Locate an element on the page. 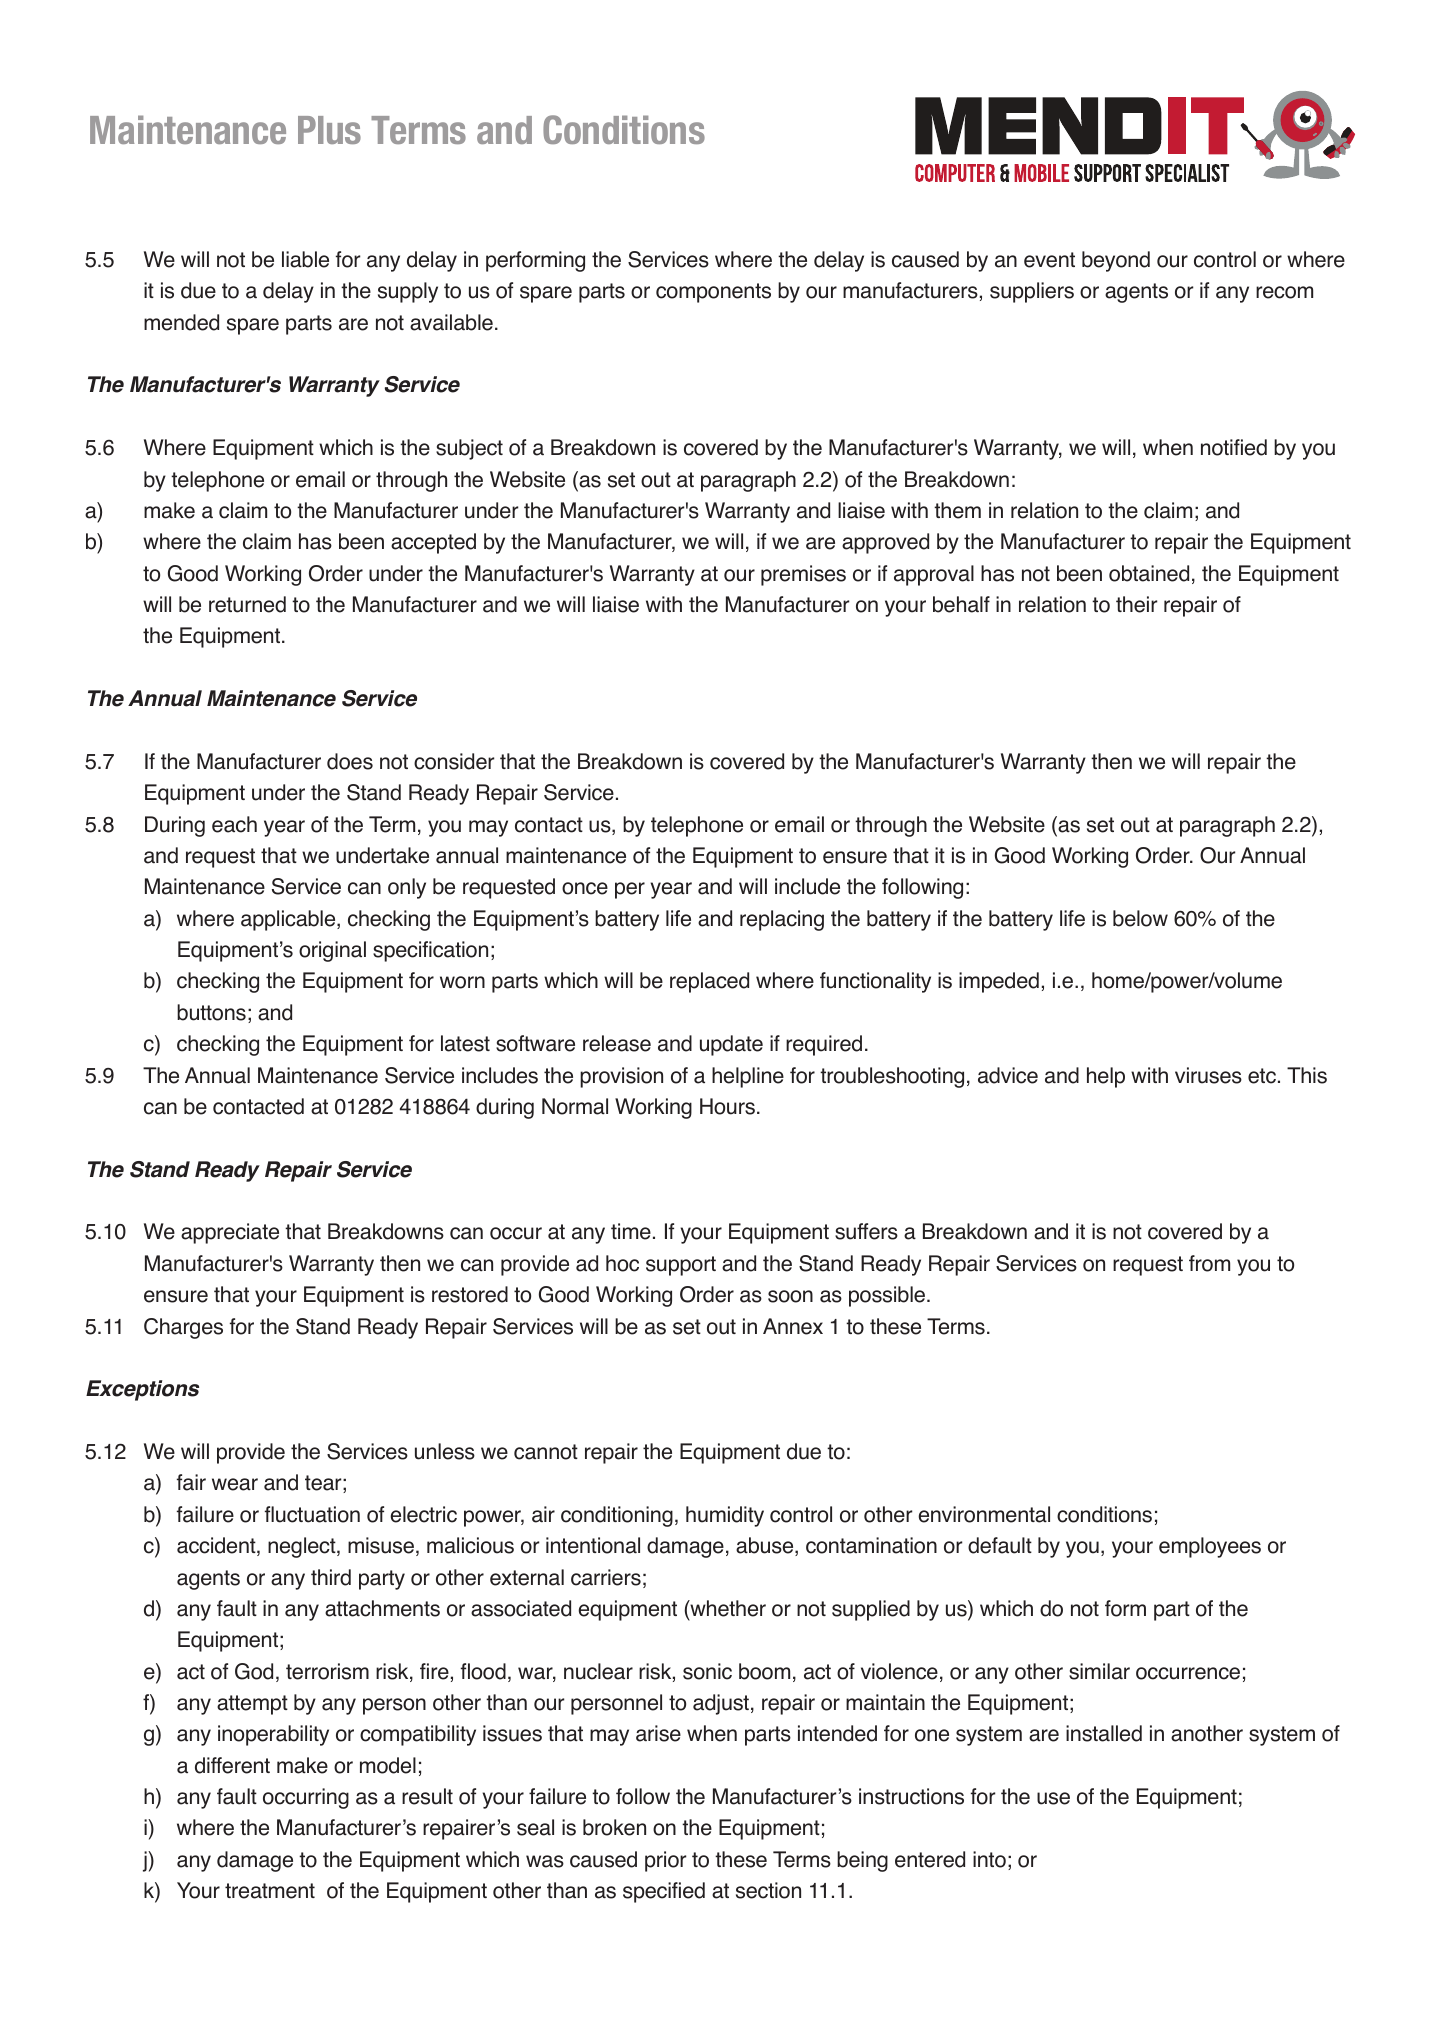 The width and height of the document is (1437, 2032). Plus is located at coordinates (329, 130).
